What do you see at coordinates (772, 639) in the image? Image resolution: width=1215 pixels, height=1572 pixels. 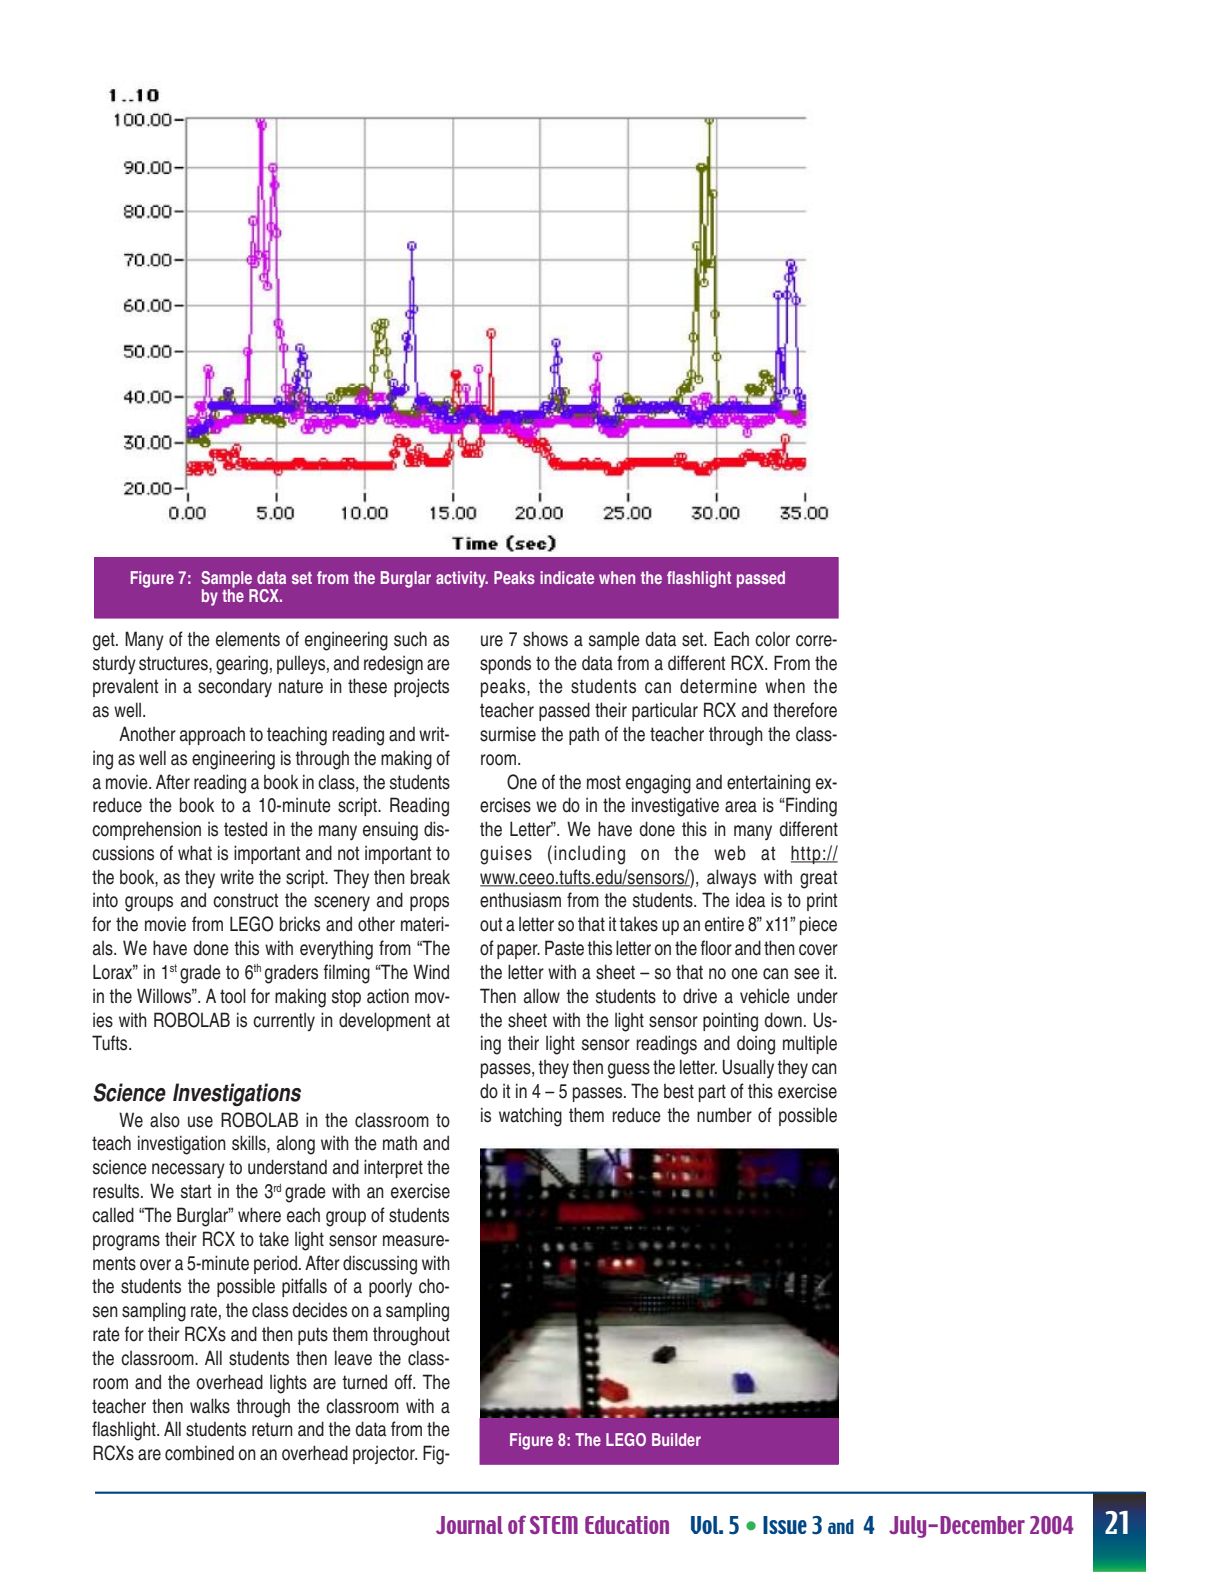 I see `color` at bounding box center [772, 639].
